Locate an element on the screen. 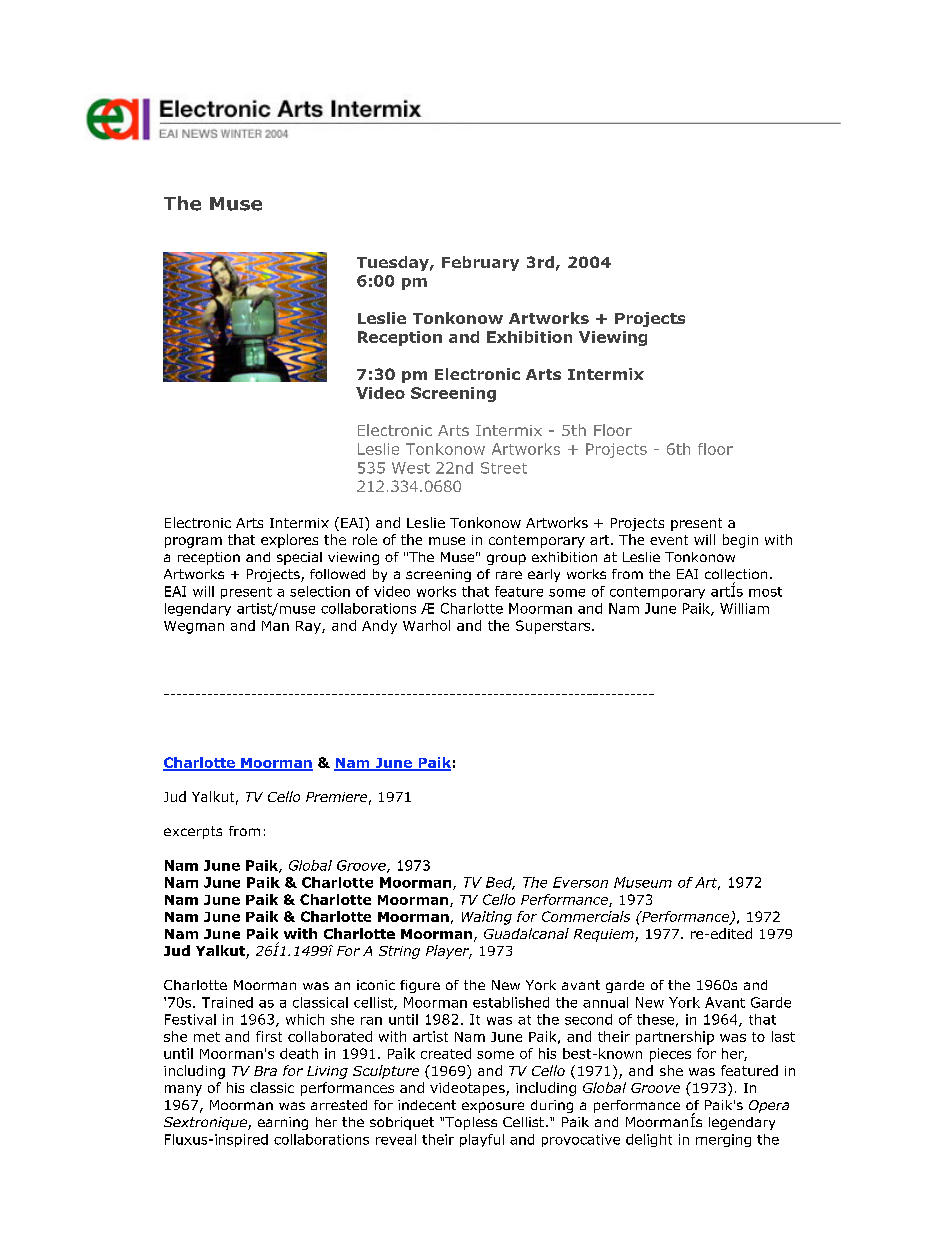 The width and height of the screenshot is (952, 1233). merging is located at coordinates (723, 1140).
